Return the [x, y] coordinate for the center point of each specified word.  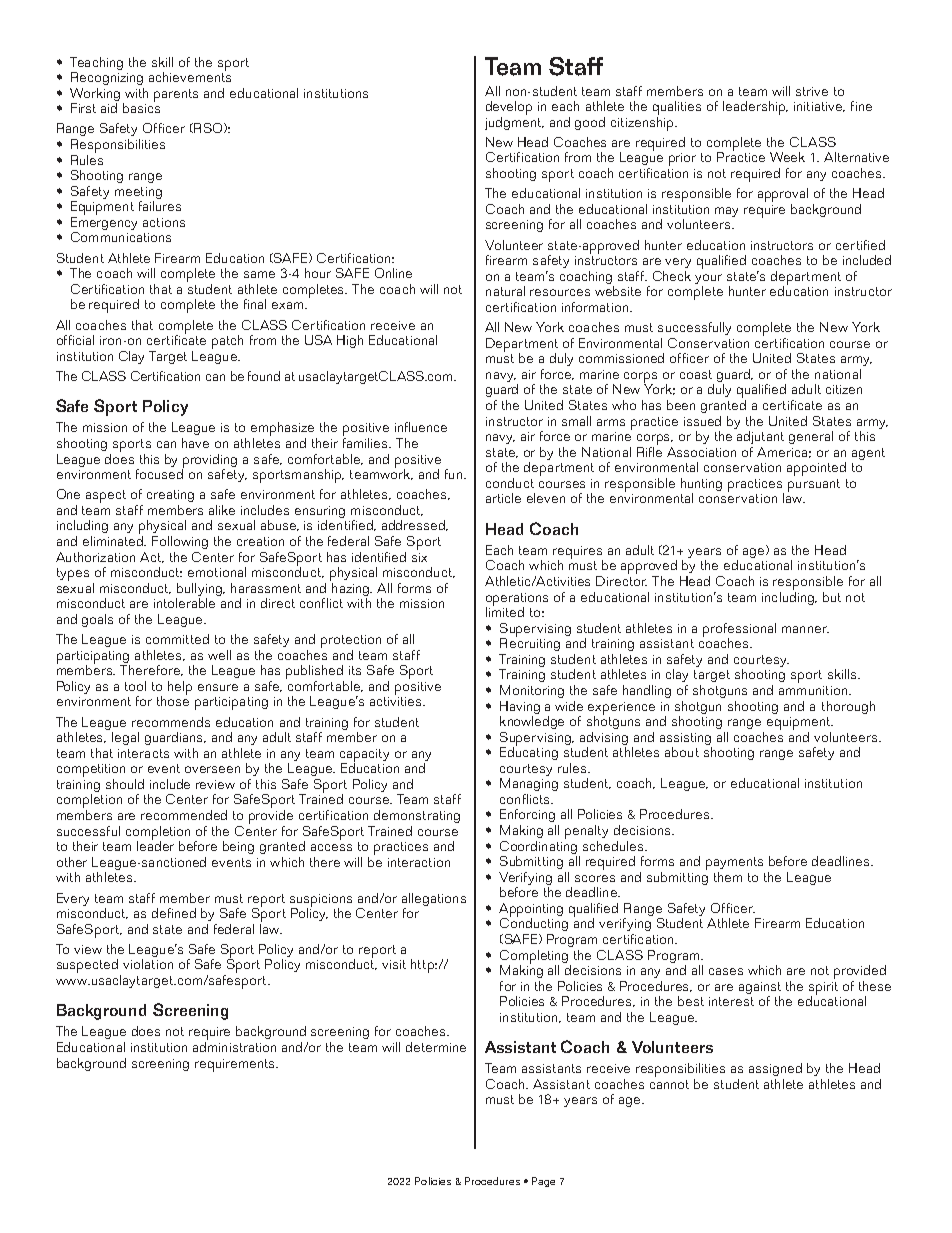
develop [509, 108]
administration [234, 1047]
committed [177, 639]
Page [543, 1182]
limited [505, 611]
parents [176, 95]
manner [805, 629]
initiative [819, 107]
